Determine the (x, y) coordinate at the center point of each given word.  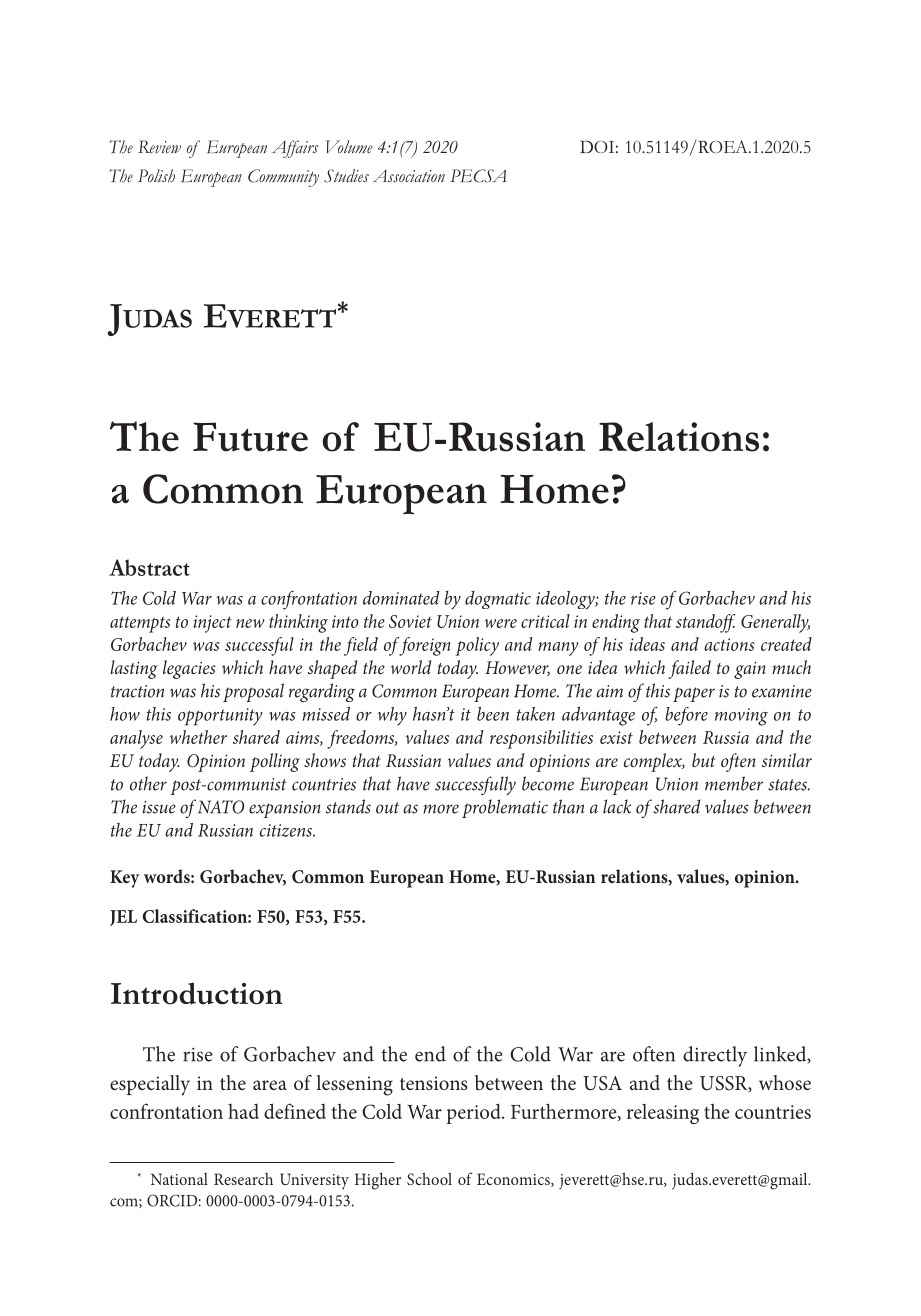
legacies (189, 669)
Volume (349, 147)
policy (477, 646)
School (429, 1179)
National (179, 1179)
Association (409, 176)
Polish (156, 176)
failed (689, 669)
